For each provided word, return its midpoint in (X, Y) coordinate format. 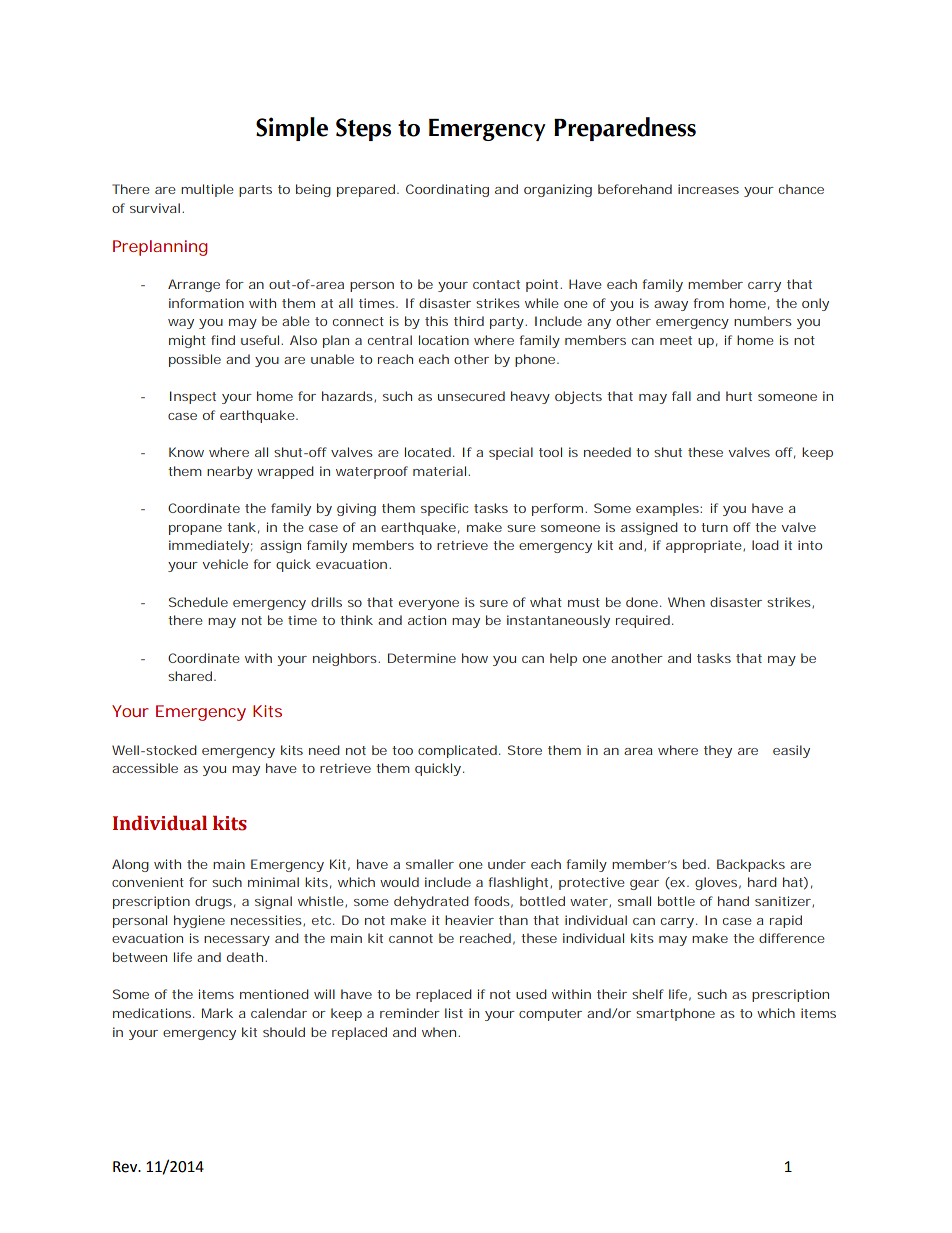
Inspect (193, 397)
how (475, 658)
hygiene (199, 921)
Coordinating (447, 190)
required (643, 621)
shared (190, 676)
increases (708, 189)
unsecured (471, 396)
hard (762, 882)
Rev (126, 1167)
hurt (739, 396)
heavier (469, 920)
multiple (207, 190)
